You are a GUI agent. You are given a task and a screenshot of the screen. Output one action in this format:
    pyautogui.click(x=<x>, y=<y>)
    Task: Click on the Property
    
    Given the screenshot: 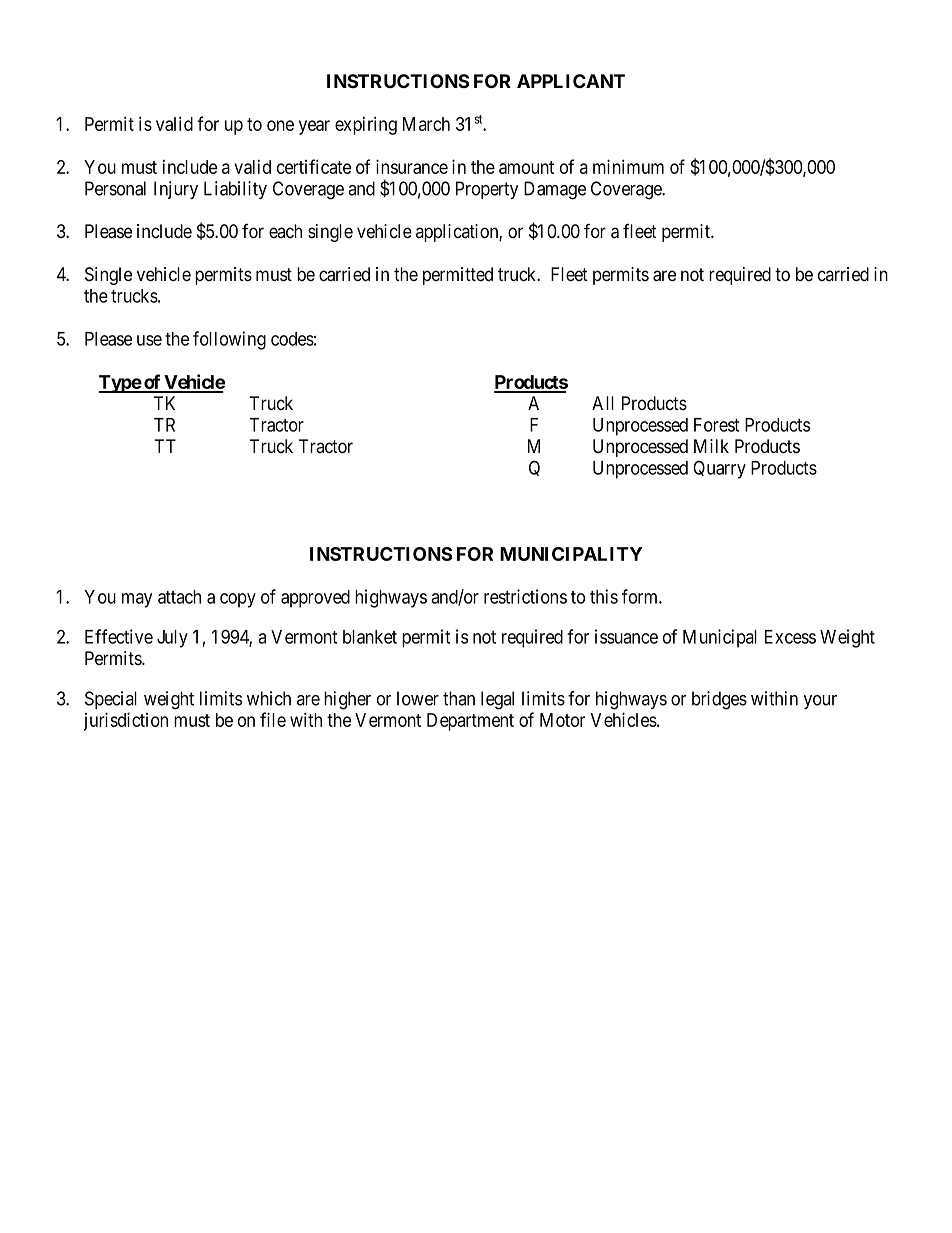 What is the action you would take?
    pyautogui.click(x=487, y=190)
